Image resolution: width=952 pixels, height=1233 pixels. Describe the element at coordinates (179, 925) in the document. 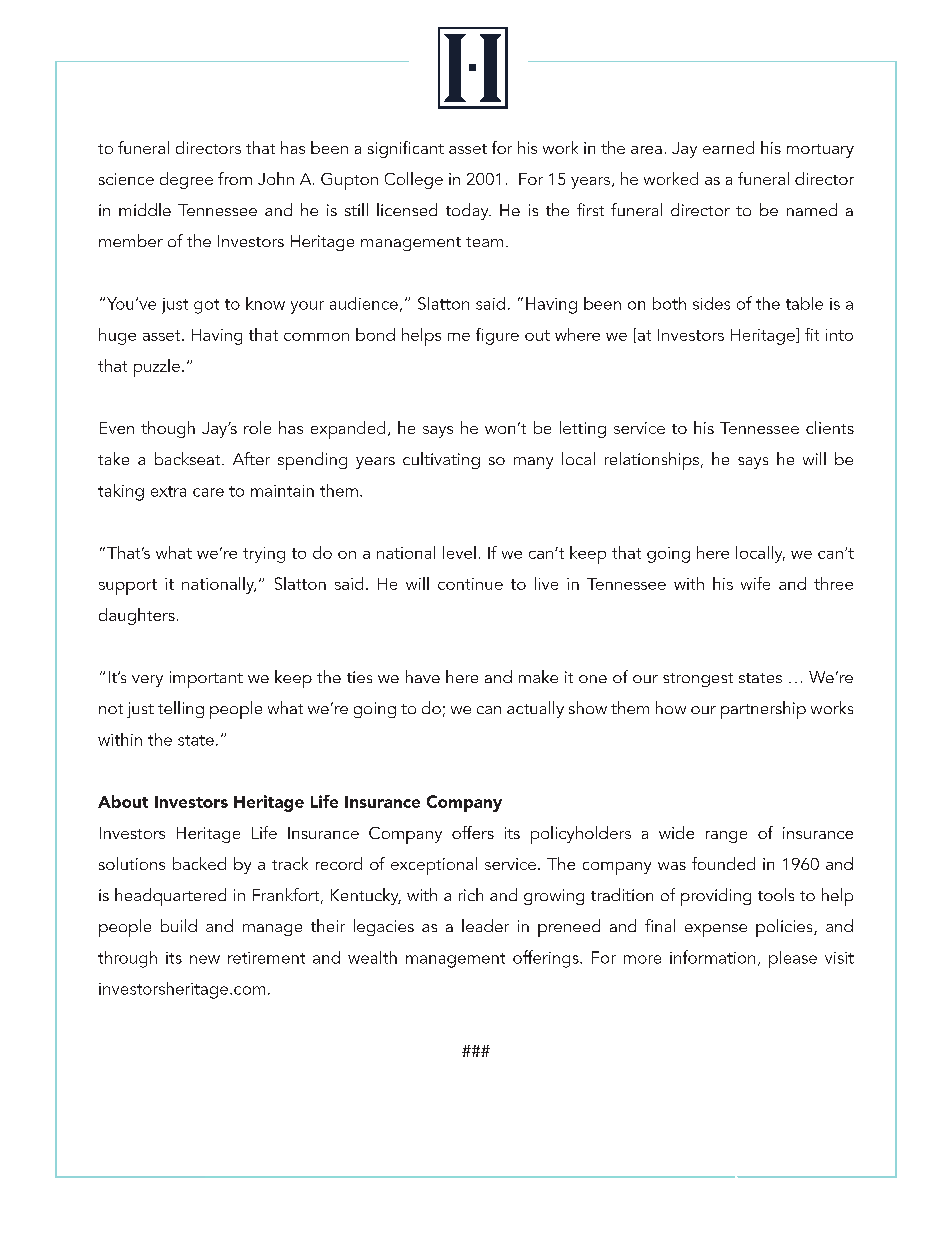

I see `build` at that location.
